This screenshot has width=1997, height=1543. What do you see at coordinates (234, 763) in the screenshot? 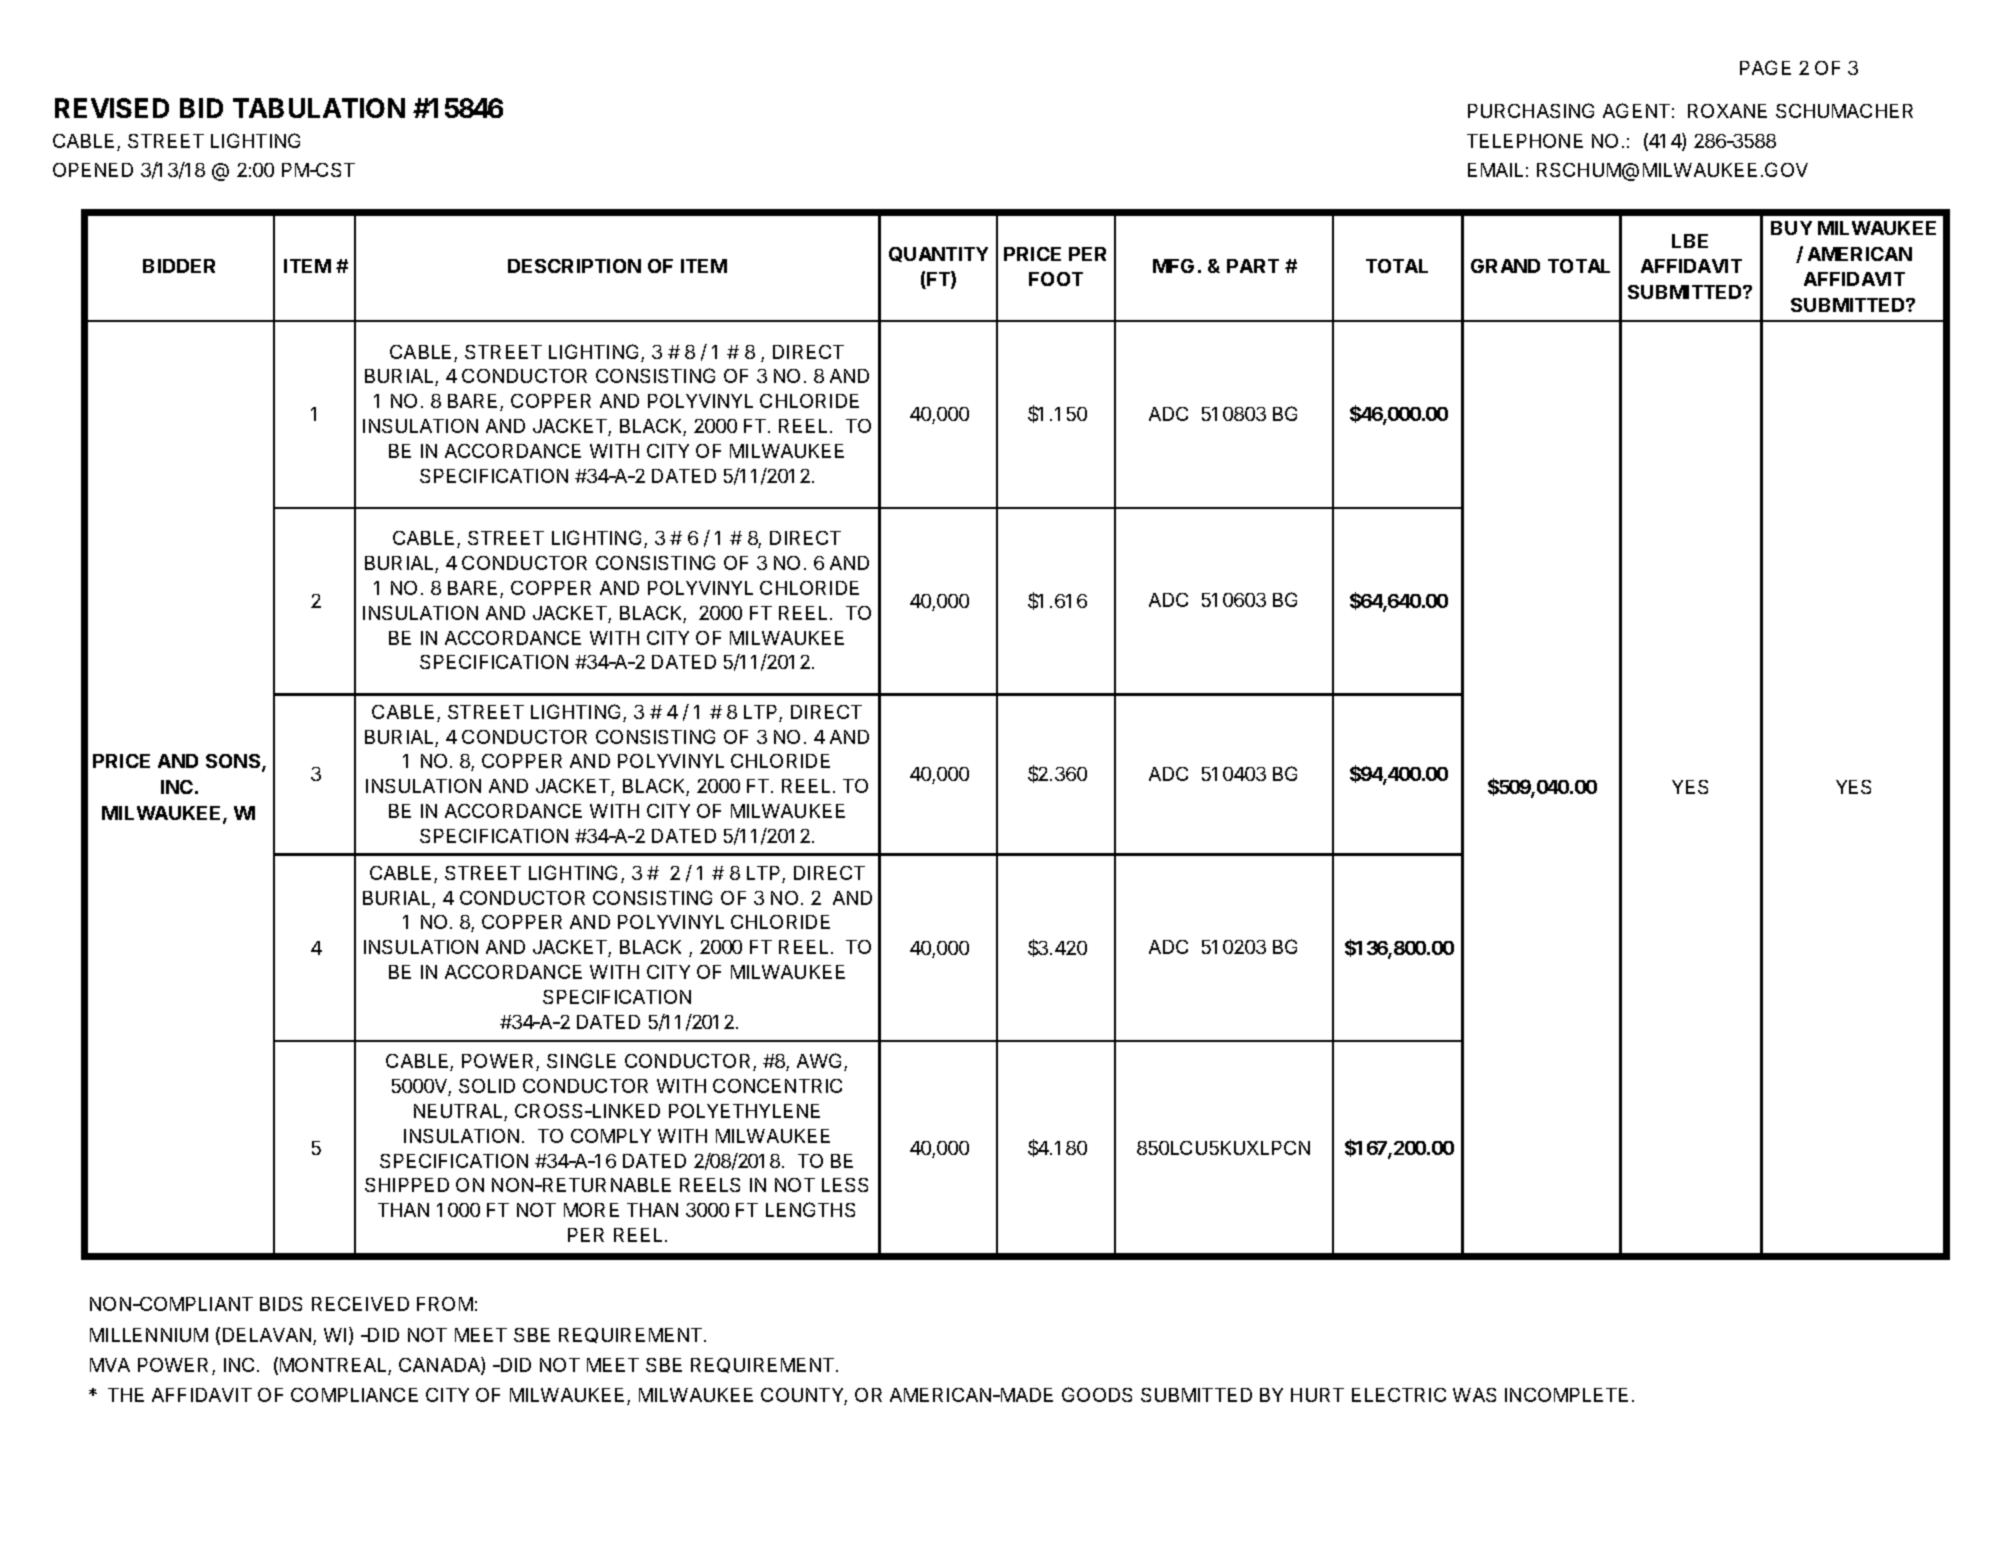
I see `SONS` at bounding box center [234, 763].
